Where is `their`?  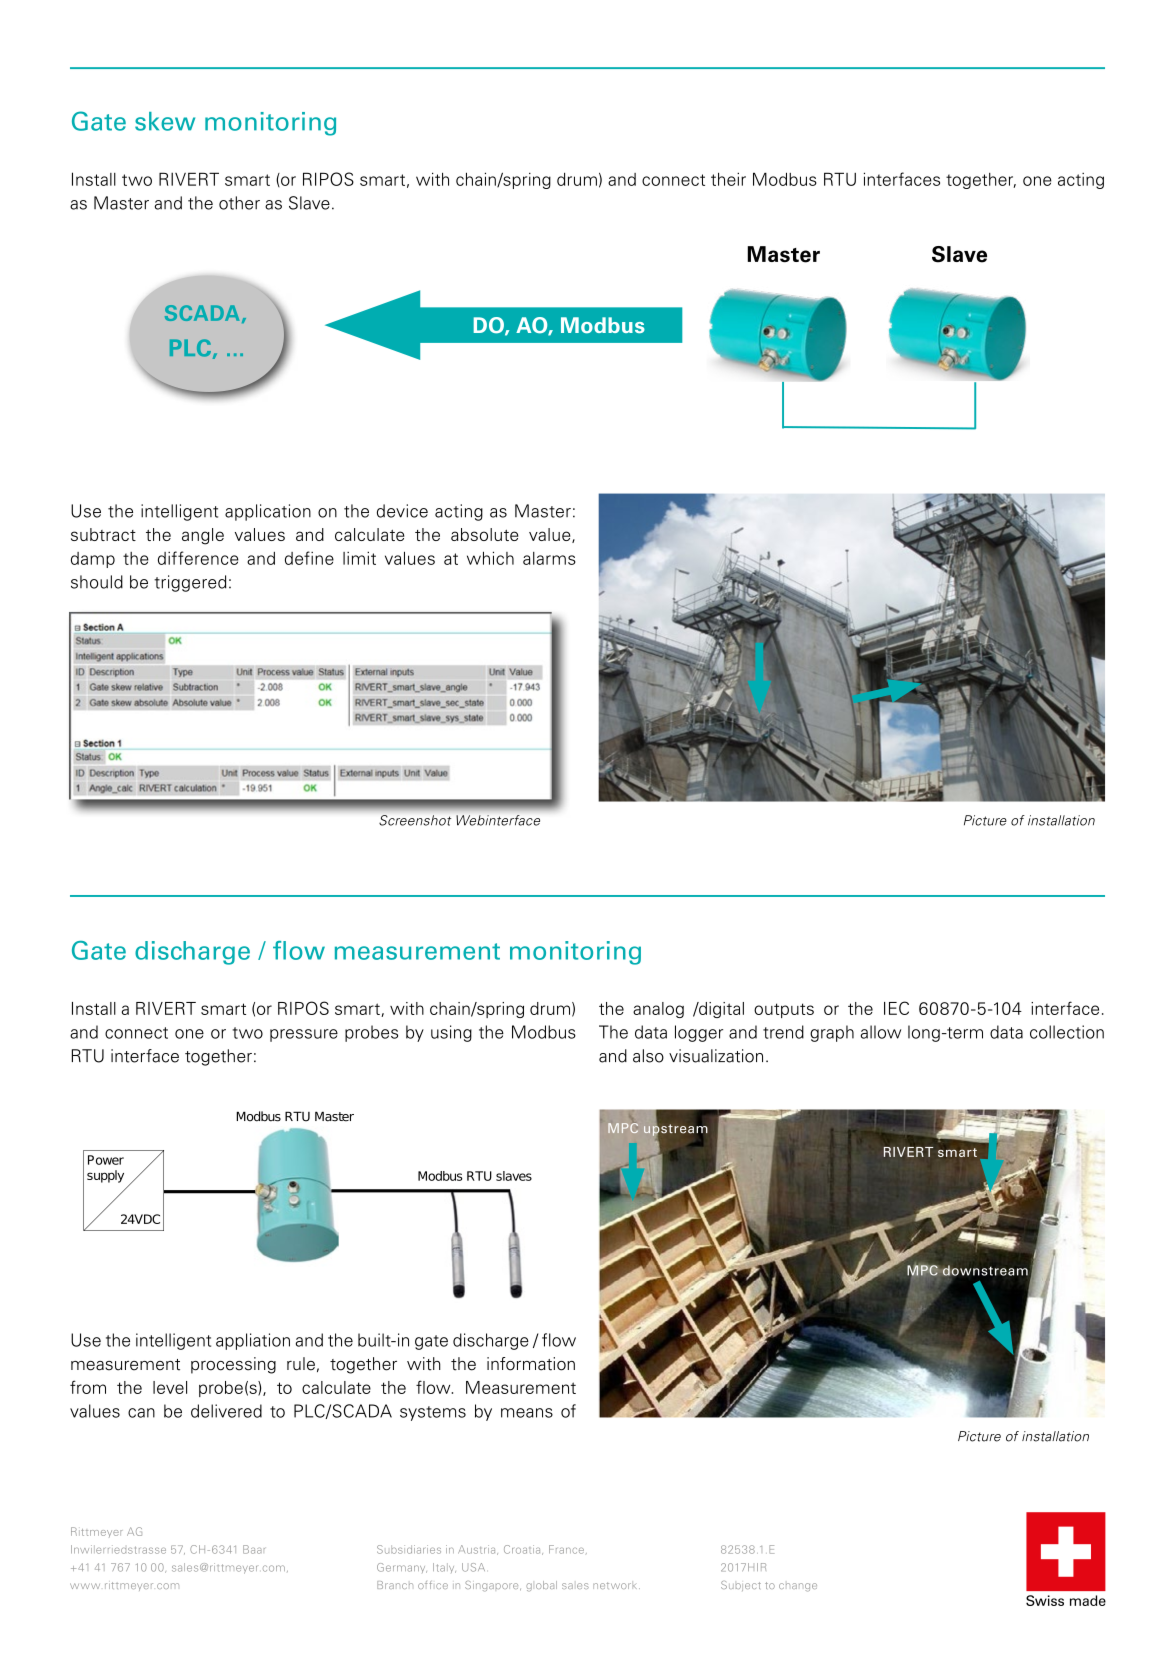 their is located at coordinates (728, 179).
